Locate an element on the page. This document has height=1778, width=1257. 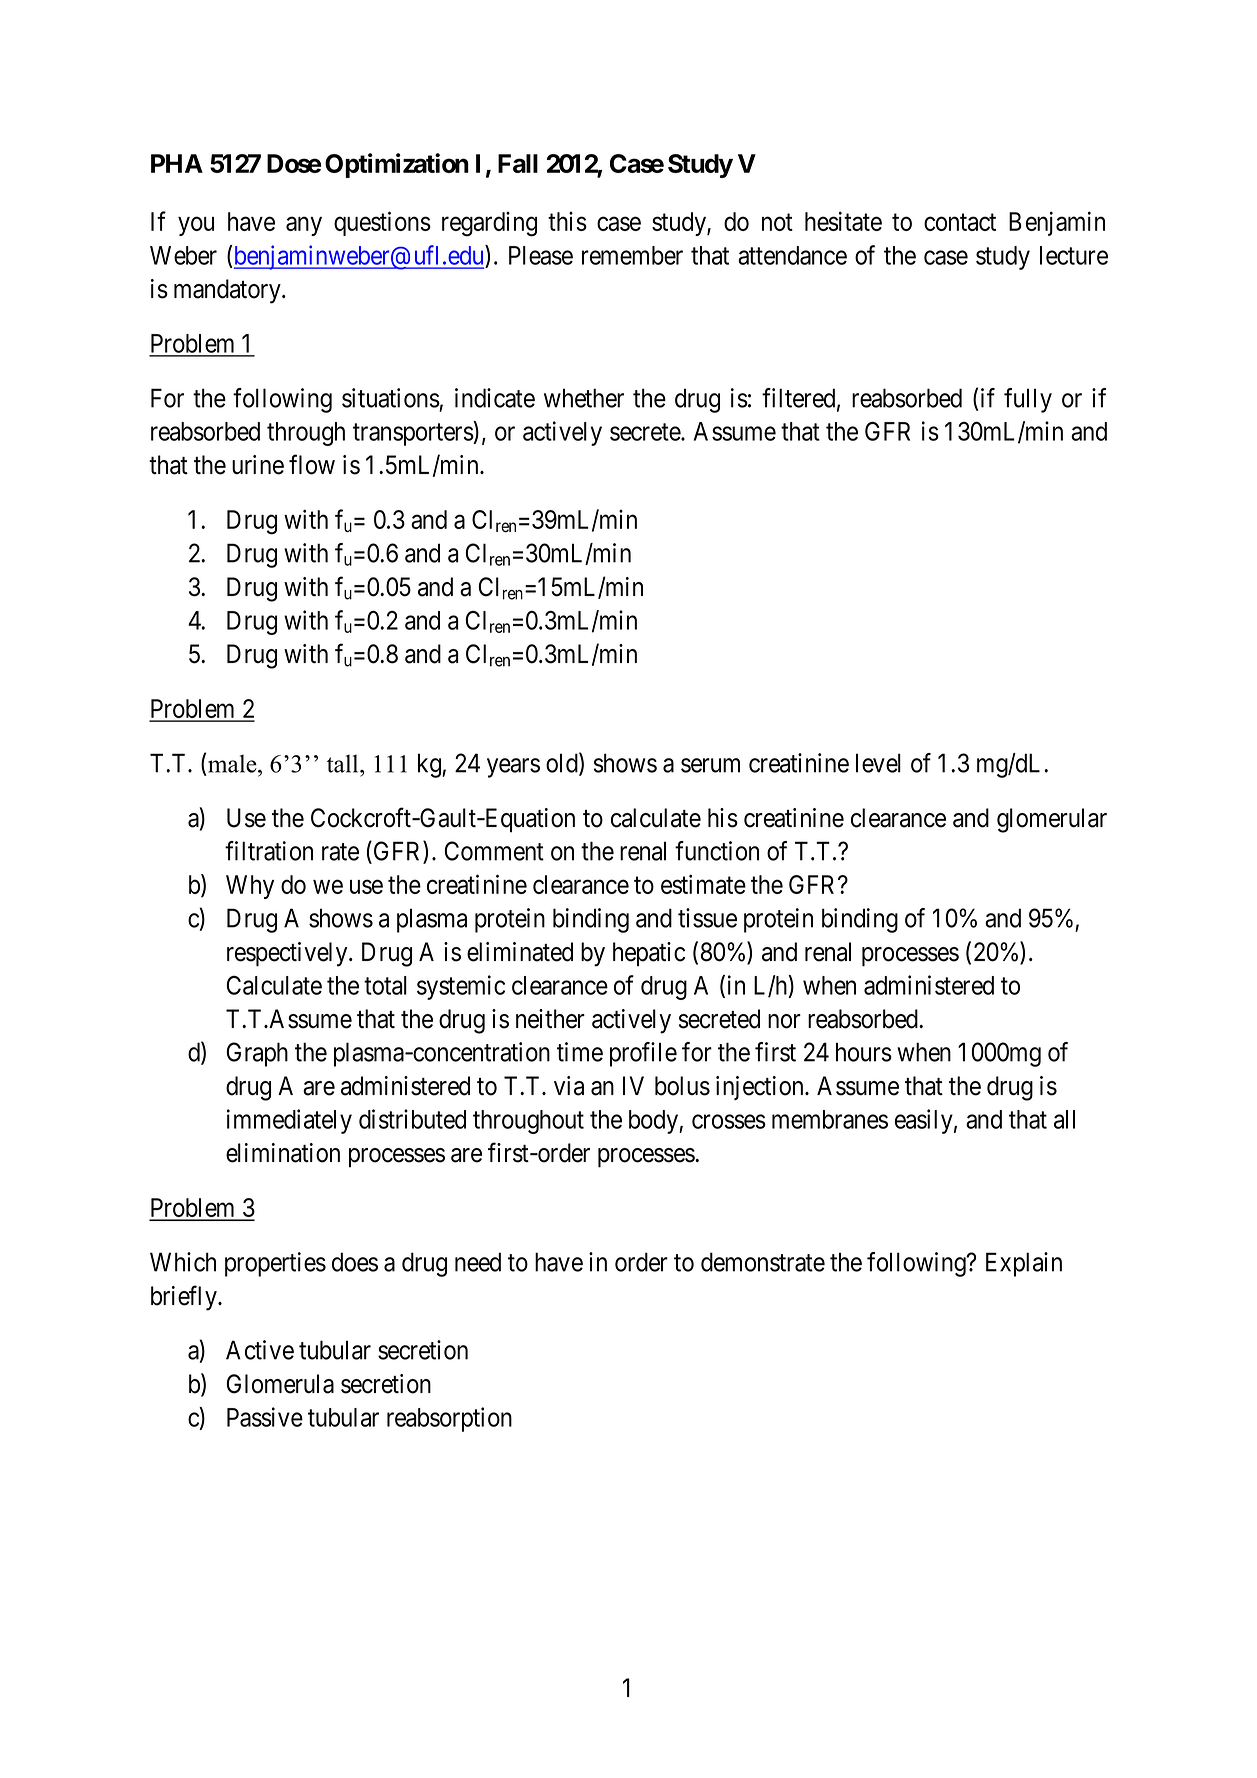
this is located at coordinates (567, 221).
